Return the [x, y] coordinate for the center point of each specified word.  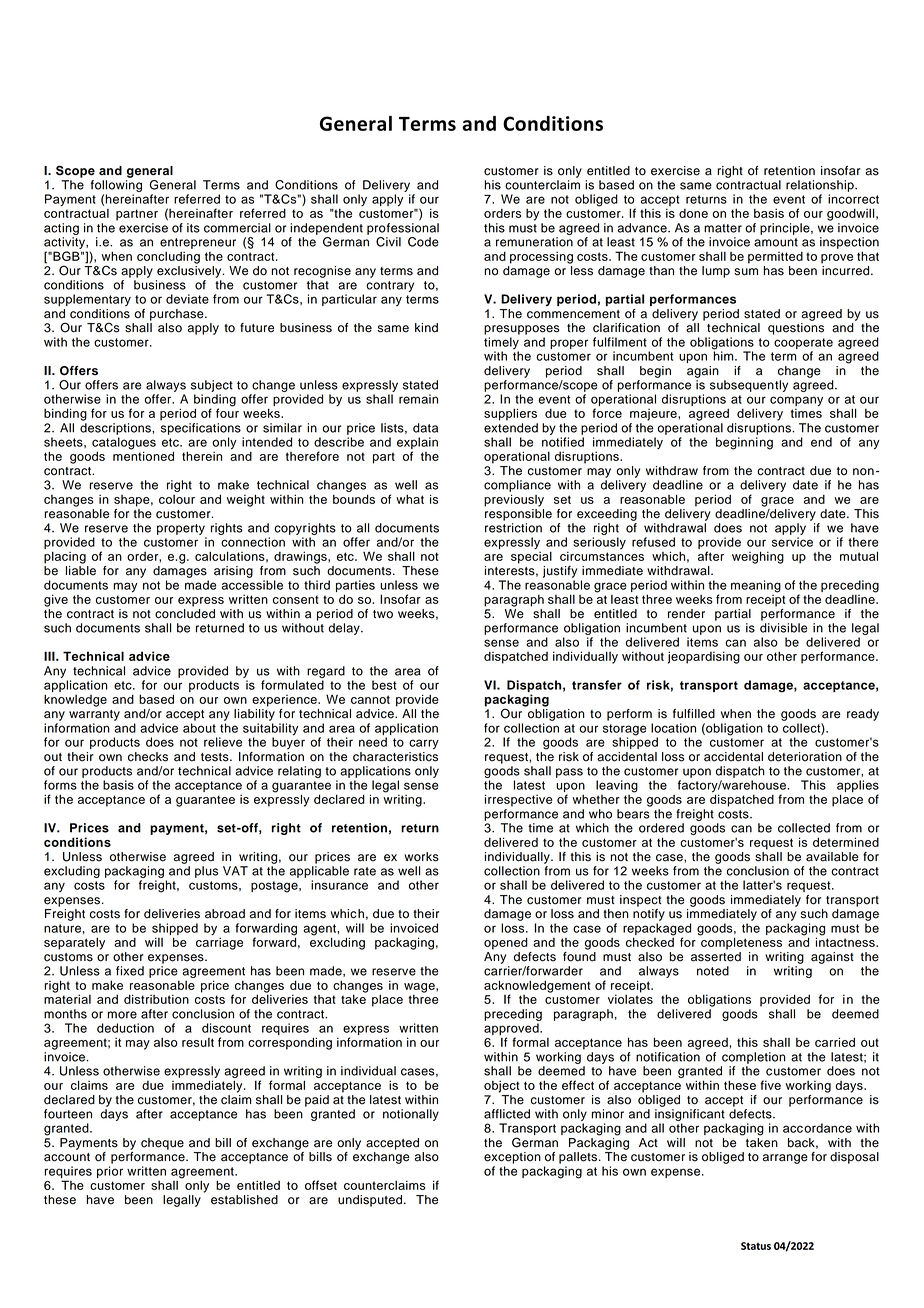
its [193, 228]
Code [423, 242]
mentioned [143, 455]
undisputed [371, 1201]
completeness [740, 942]
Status [756, 1246]
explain [417, 443]
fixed [130, 971]
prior [110, 1172]
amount [776, 242]
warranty [94, 715]
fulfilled [694, 714]
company [796, 401]
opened [506, 943]
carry [424, 744]
